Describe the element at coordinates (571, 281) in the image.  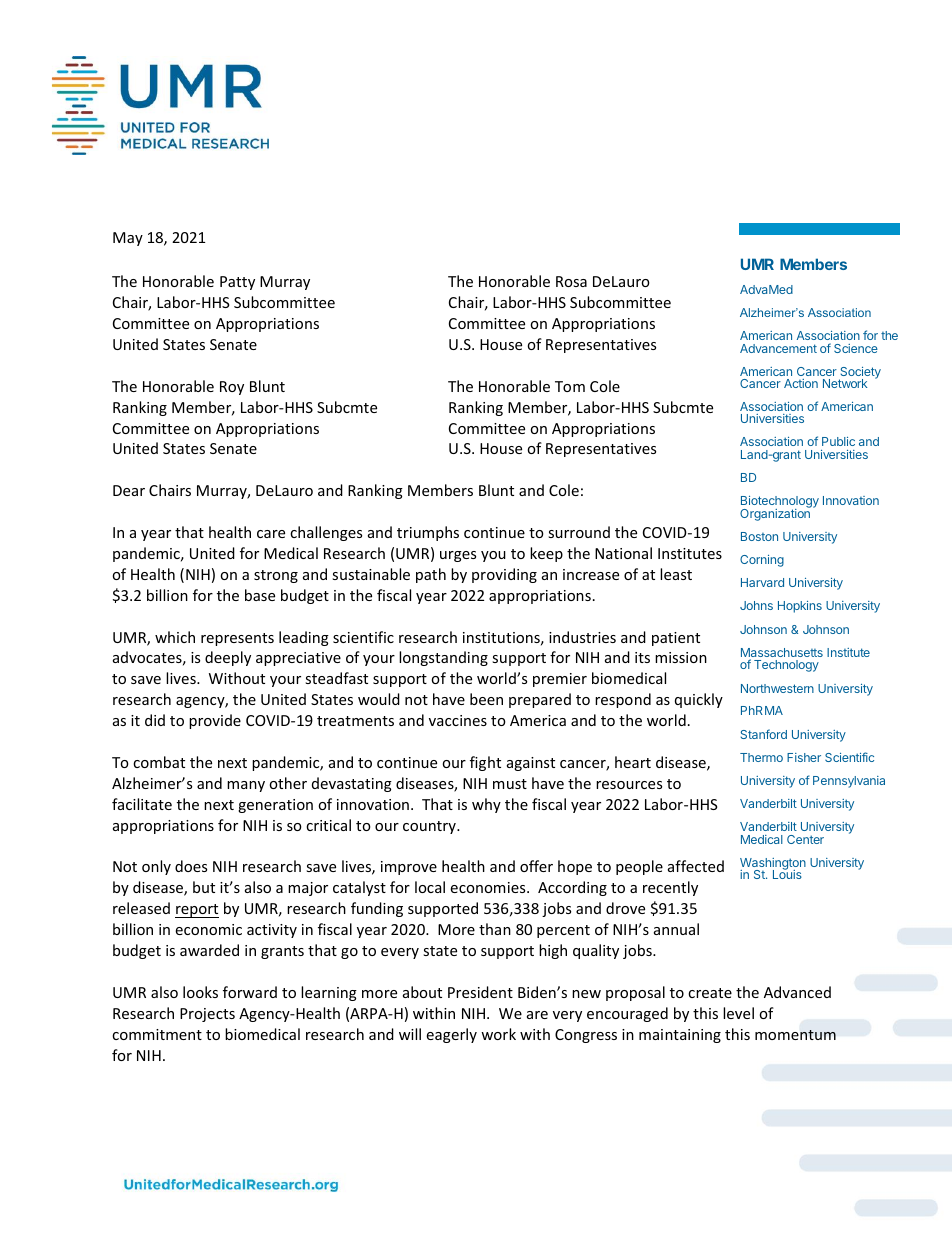
I see `Rosa` at that location.
